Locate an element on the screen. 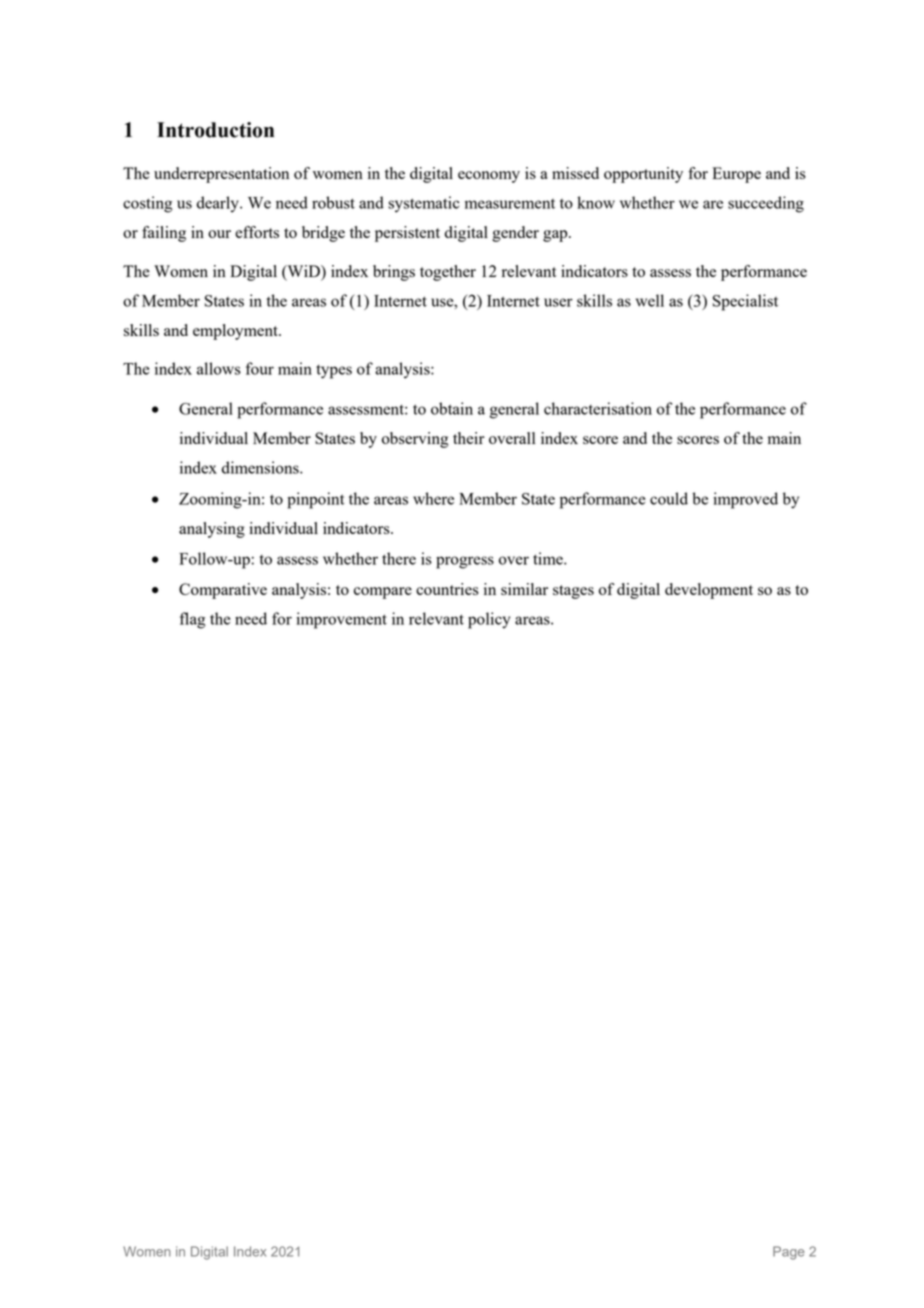  development is located at coordinates (709, 591).
